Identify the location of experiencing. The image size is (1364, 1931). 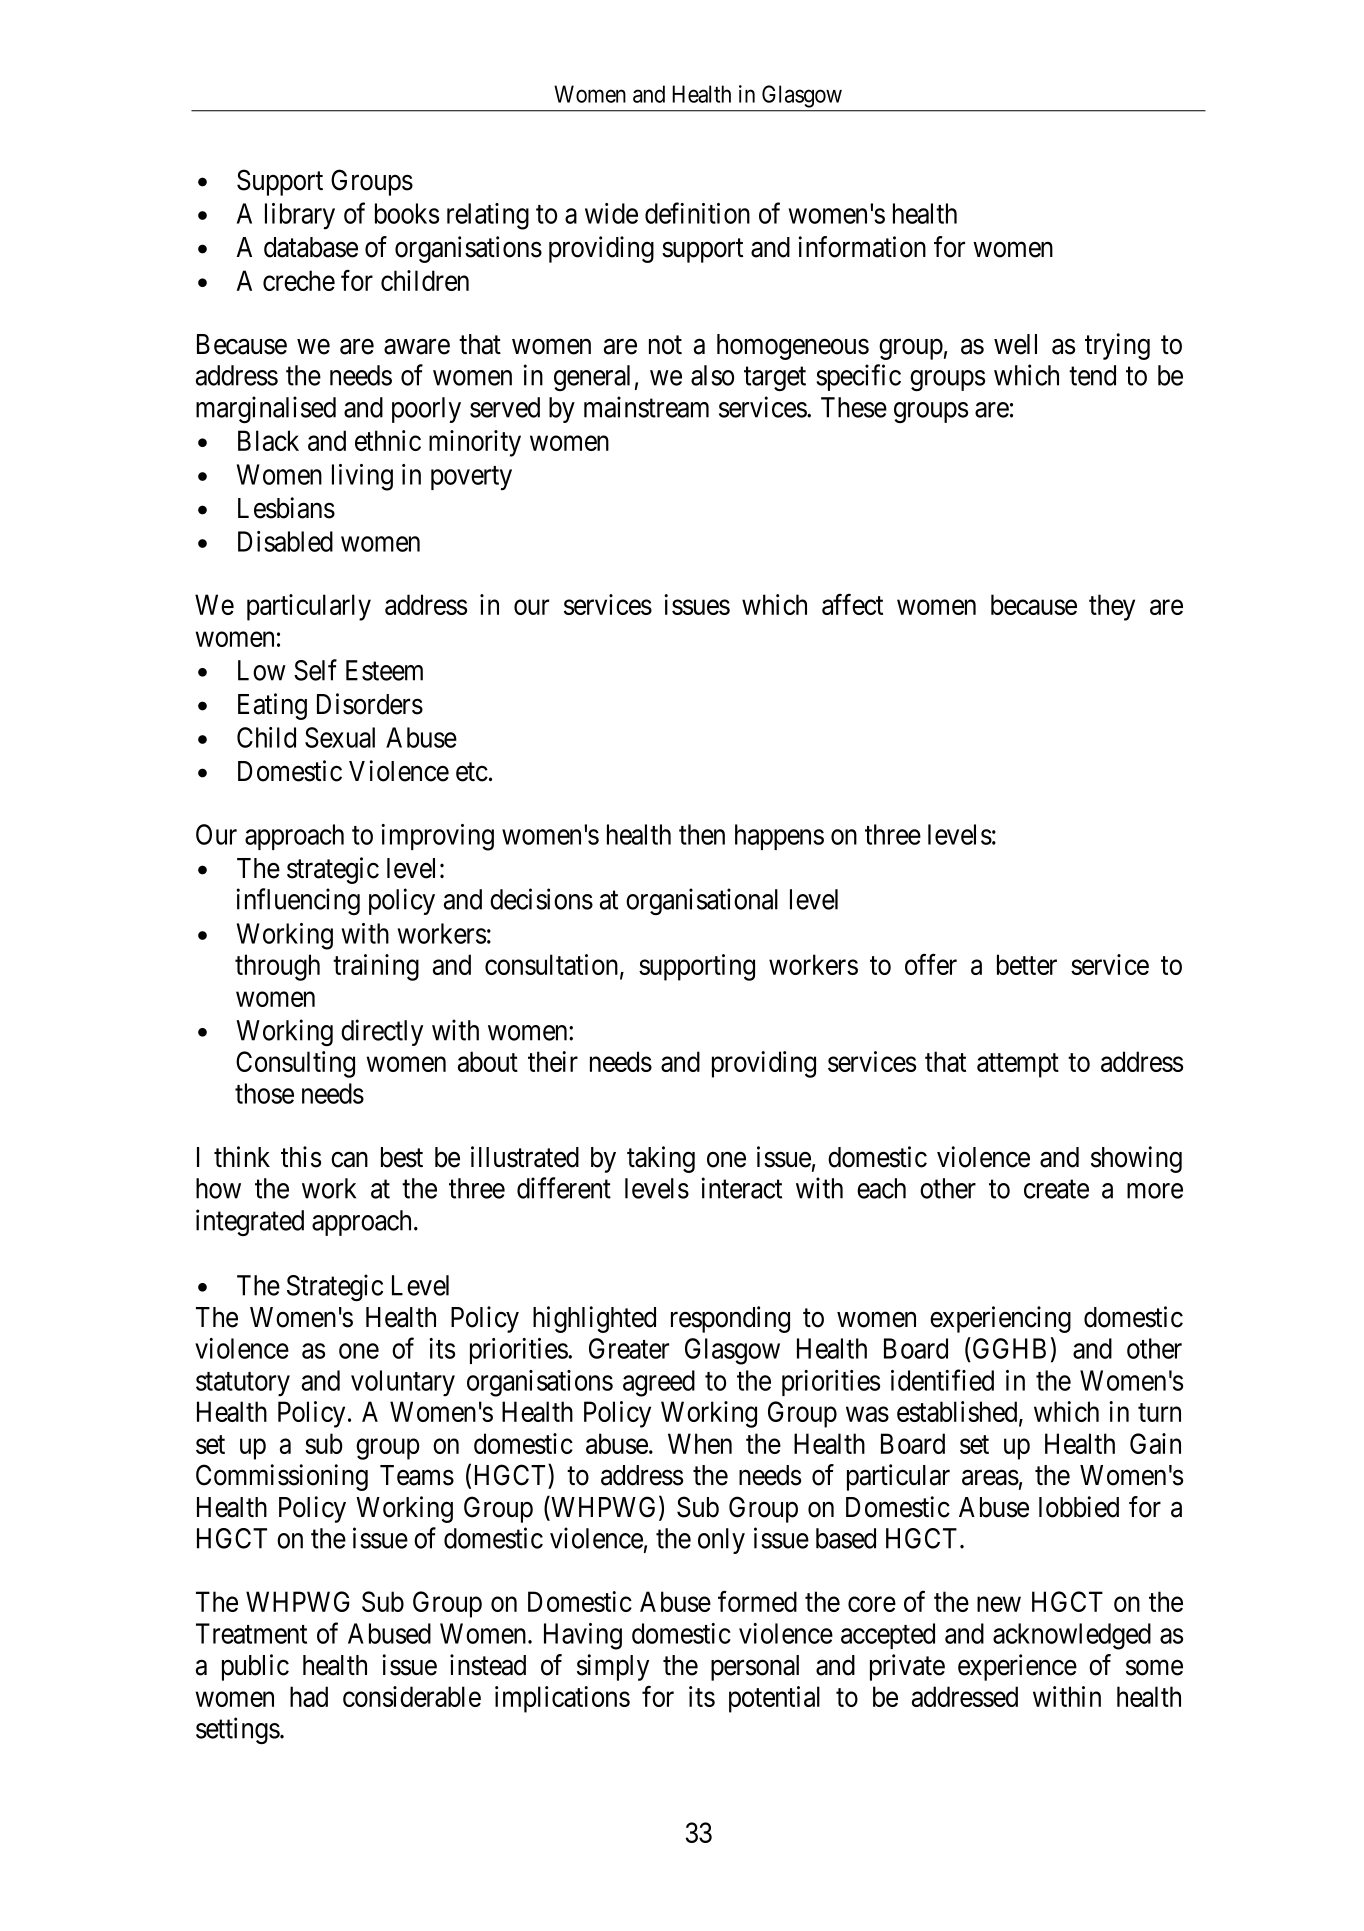
(1000, 1319).
